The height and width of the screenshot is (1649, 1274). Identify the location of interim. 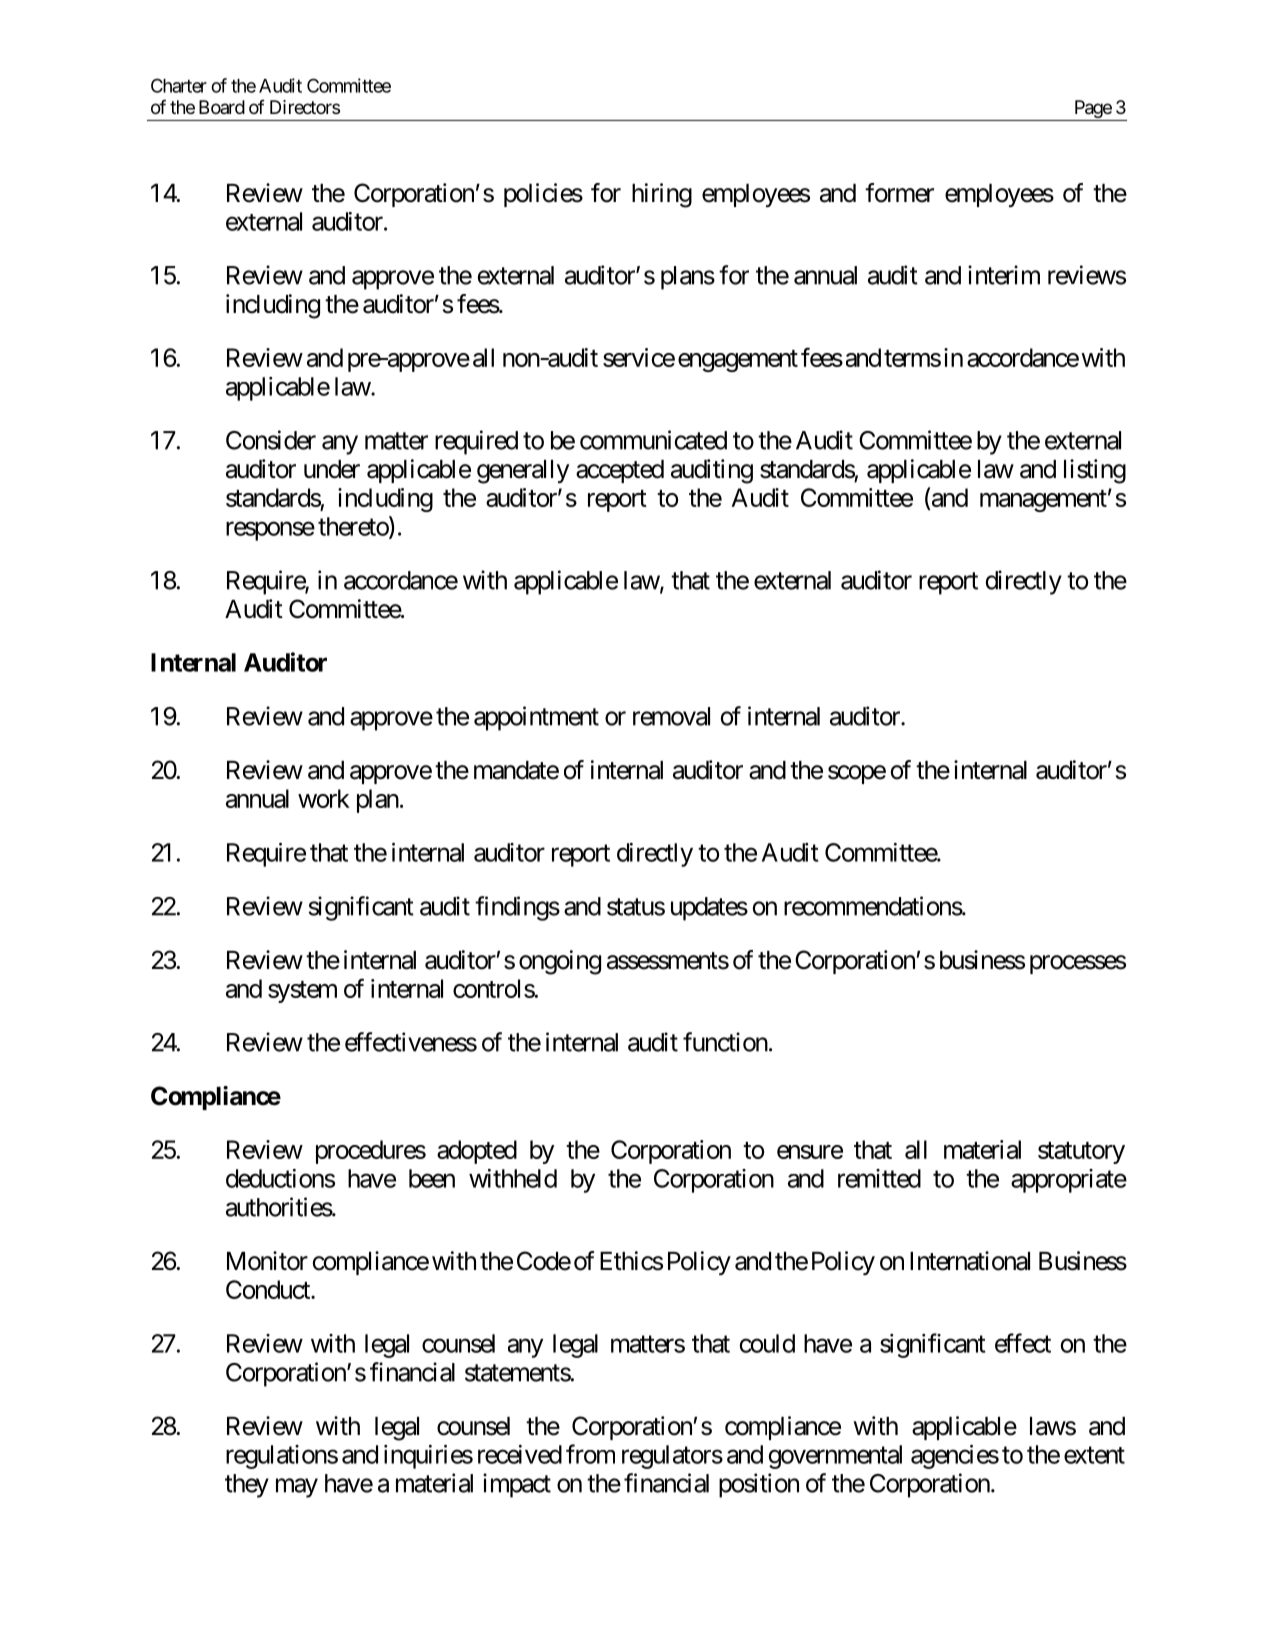
(1004, 275).
